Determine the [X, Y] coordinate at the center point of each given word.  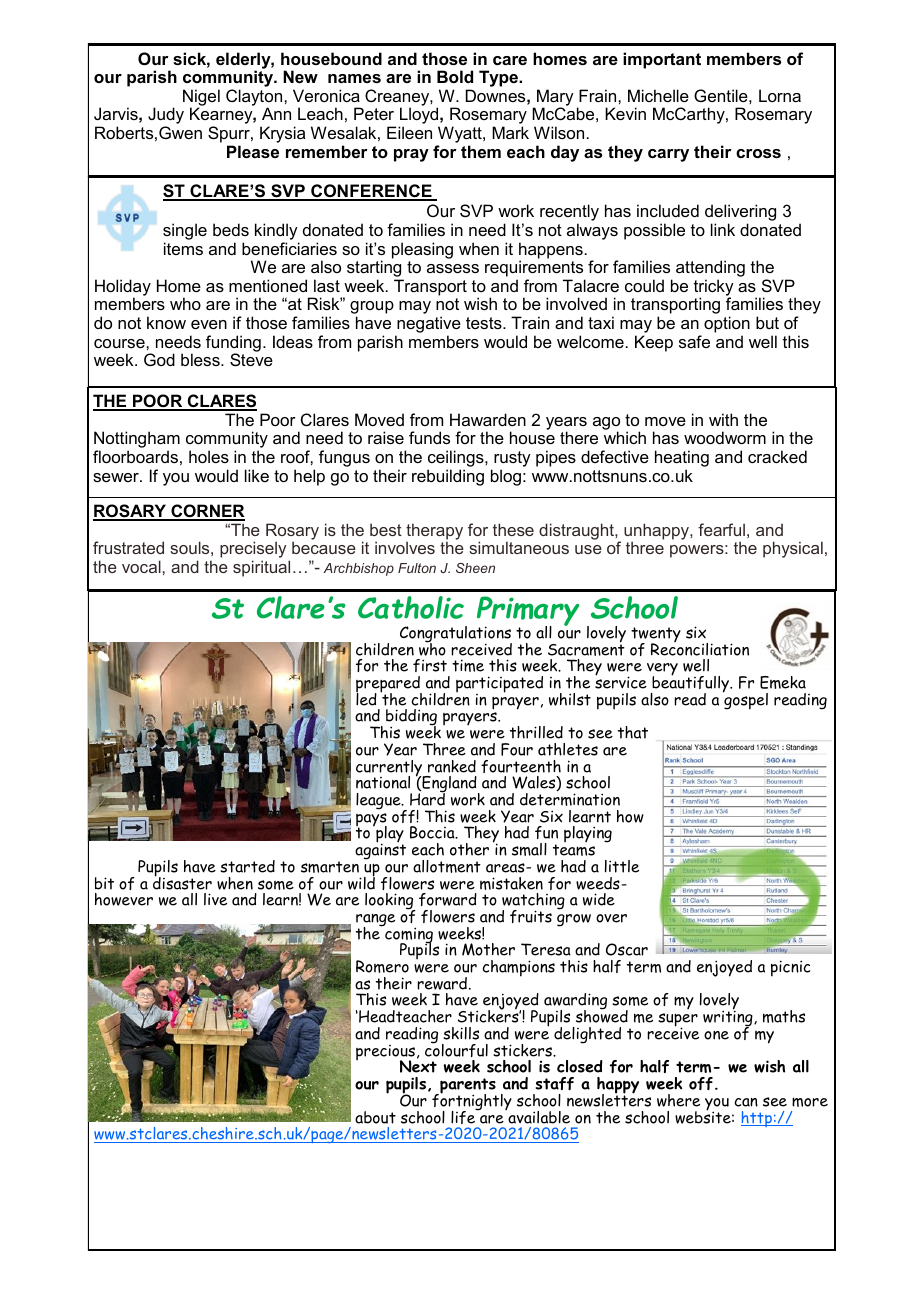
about [375, 1117]
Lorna [780, 95]
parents [467, 1087]
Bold [455, 76]
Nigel [201, 98]
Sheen [475, 568]
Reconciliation [700, 648]
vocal [141, 566]
